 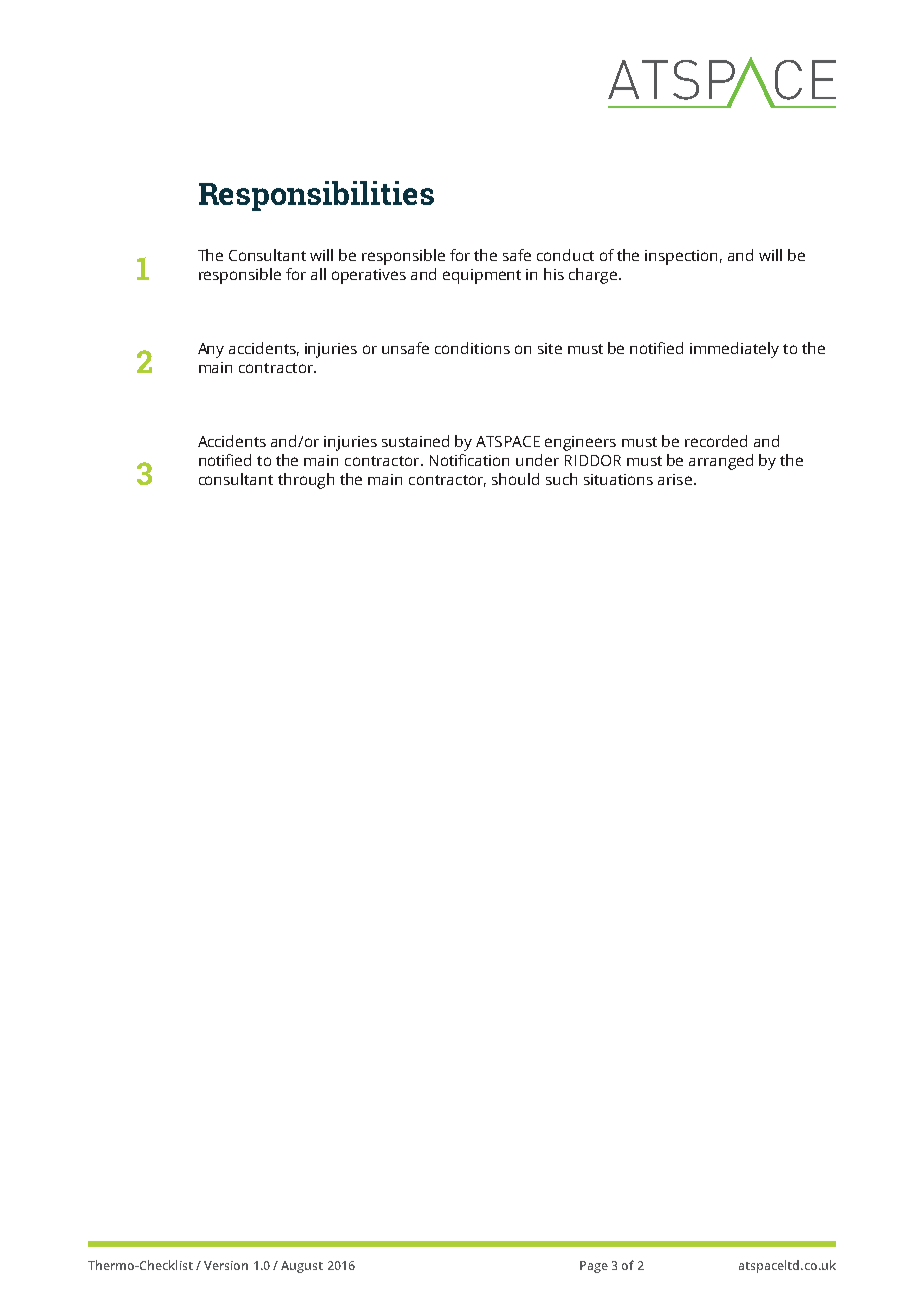 I want to click on August, so click(x=302, y=1267).
